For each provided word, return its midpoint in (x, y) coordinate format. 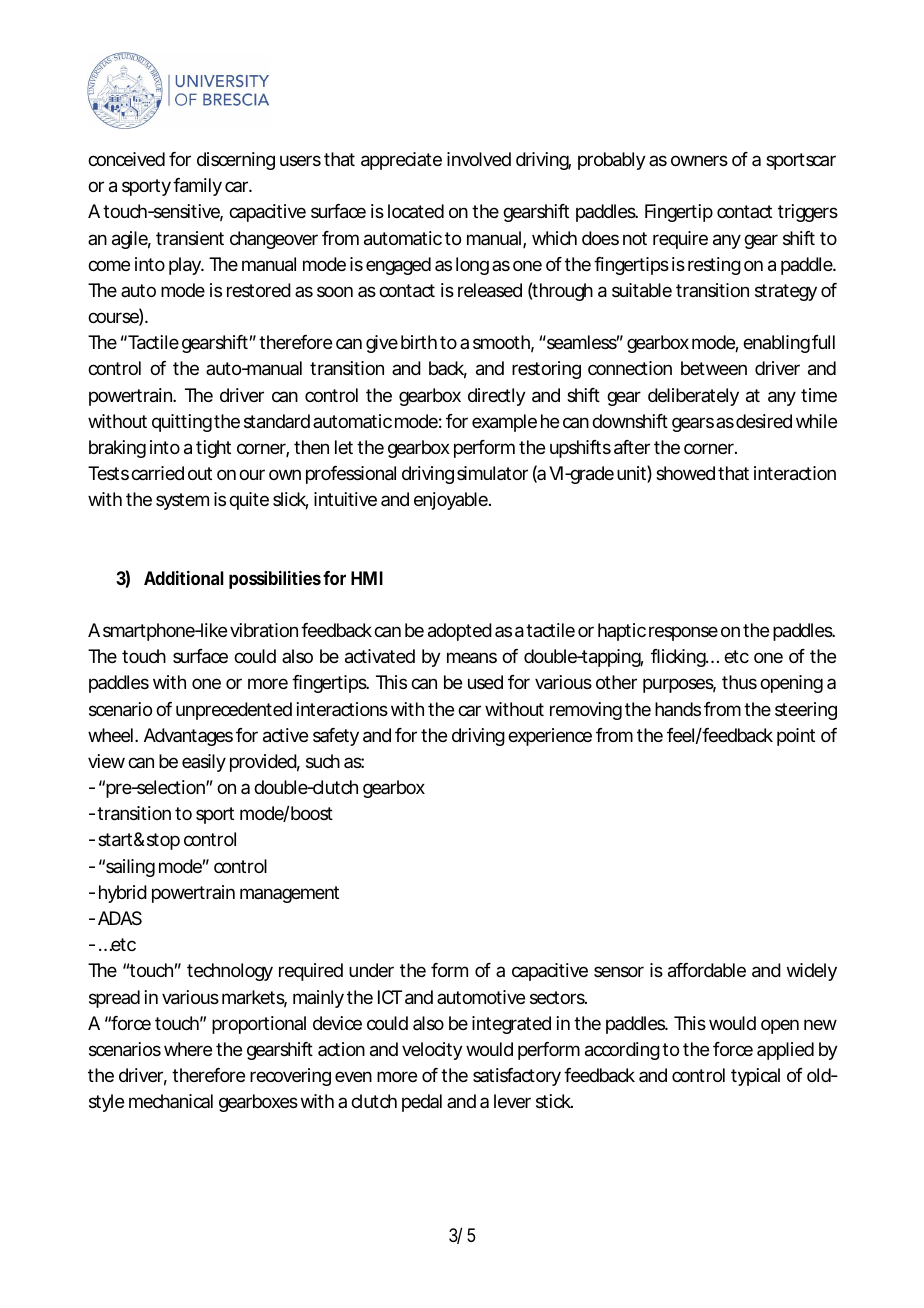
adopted (460, 632)
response (683, 633)
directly (497, 397)
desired (764, 421)
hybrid (123, 894)
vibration (264, 630)
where (188, 1049)
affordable (707, 970)
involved (479, 159)
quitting (182, 423)
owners (699, 160)
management (289, 894)
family (197, 187)
